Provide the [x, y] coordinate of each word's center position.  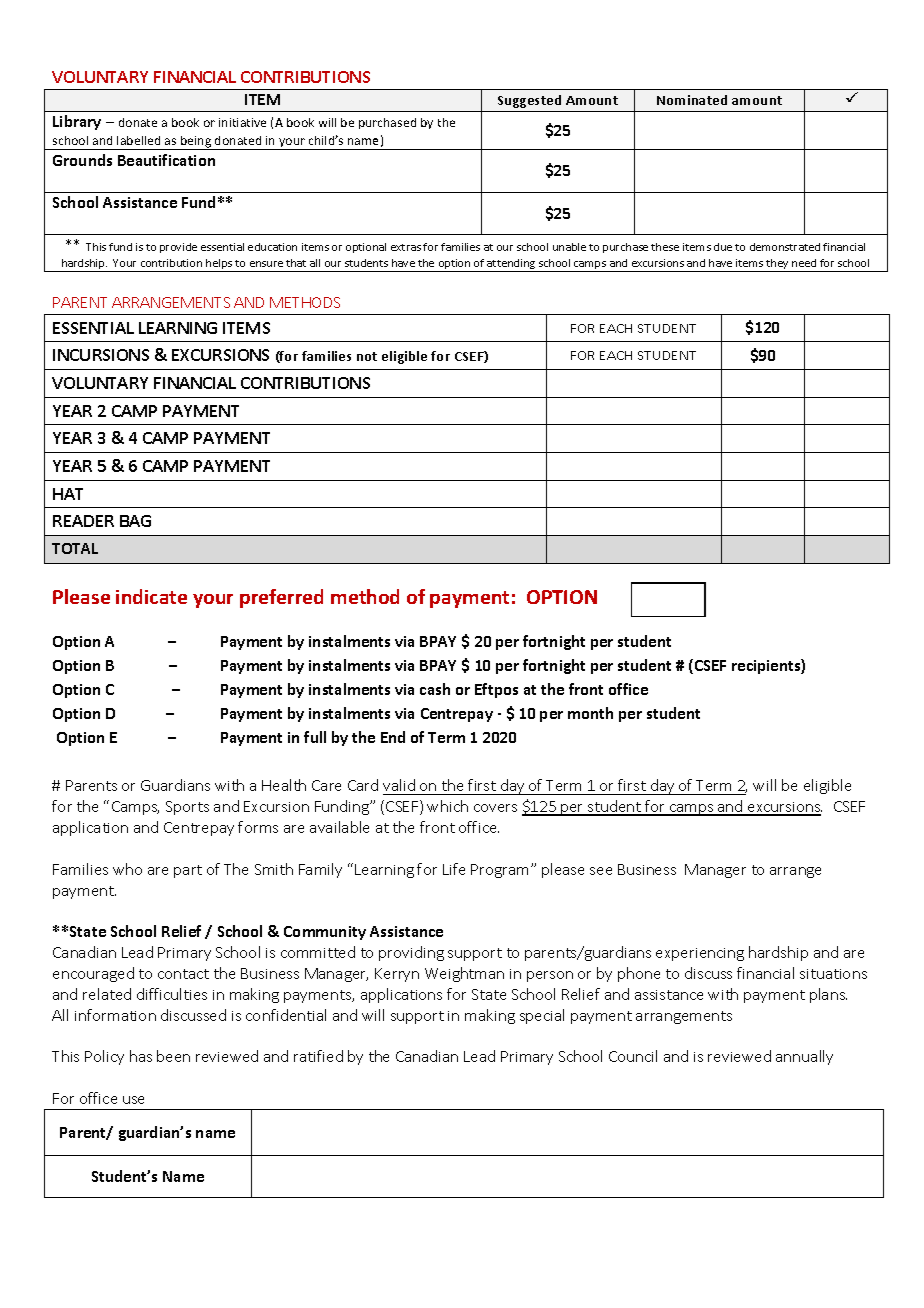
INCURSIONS [101, 355]
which [447, 806]
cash [435, 689]
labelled [138, 140]
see [601, 871]
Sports [187, 808]
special [542, 1016]
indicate [151, 596]
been [173, 1056]
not [367, 356]
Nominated [692, 100]
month [590, 713]
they [778, 265]
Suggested [529, 101]
